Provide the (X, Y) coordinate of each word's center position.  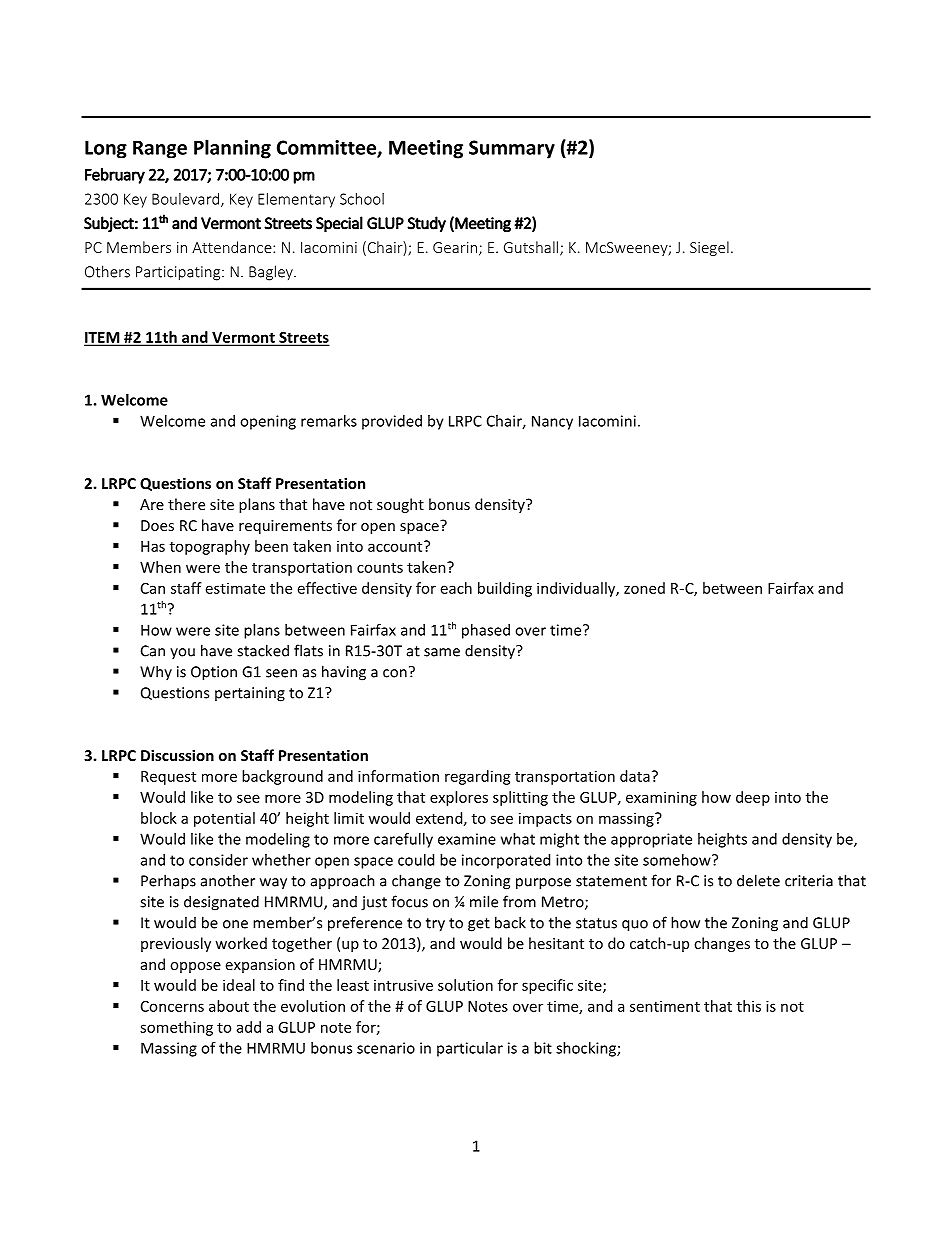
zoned (644, 588)
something (176, 1028)
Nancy (552, 422)
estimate (235, 588)
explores (459, 798)
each (456, 588)
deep (753, 798)
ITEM (103, 338)
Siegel (709, 248)
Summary (512, 149)
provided (392, 422)
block (159, 818)
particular (470, 1049)
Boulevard (185, 199)
